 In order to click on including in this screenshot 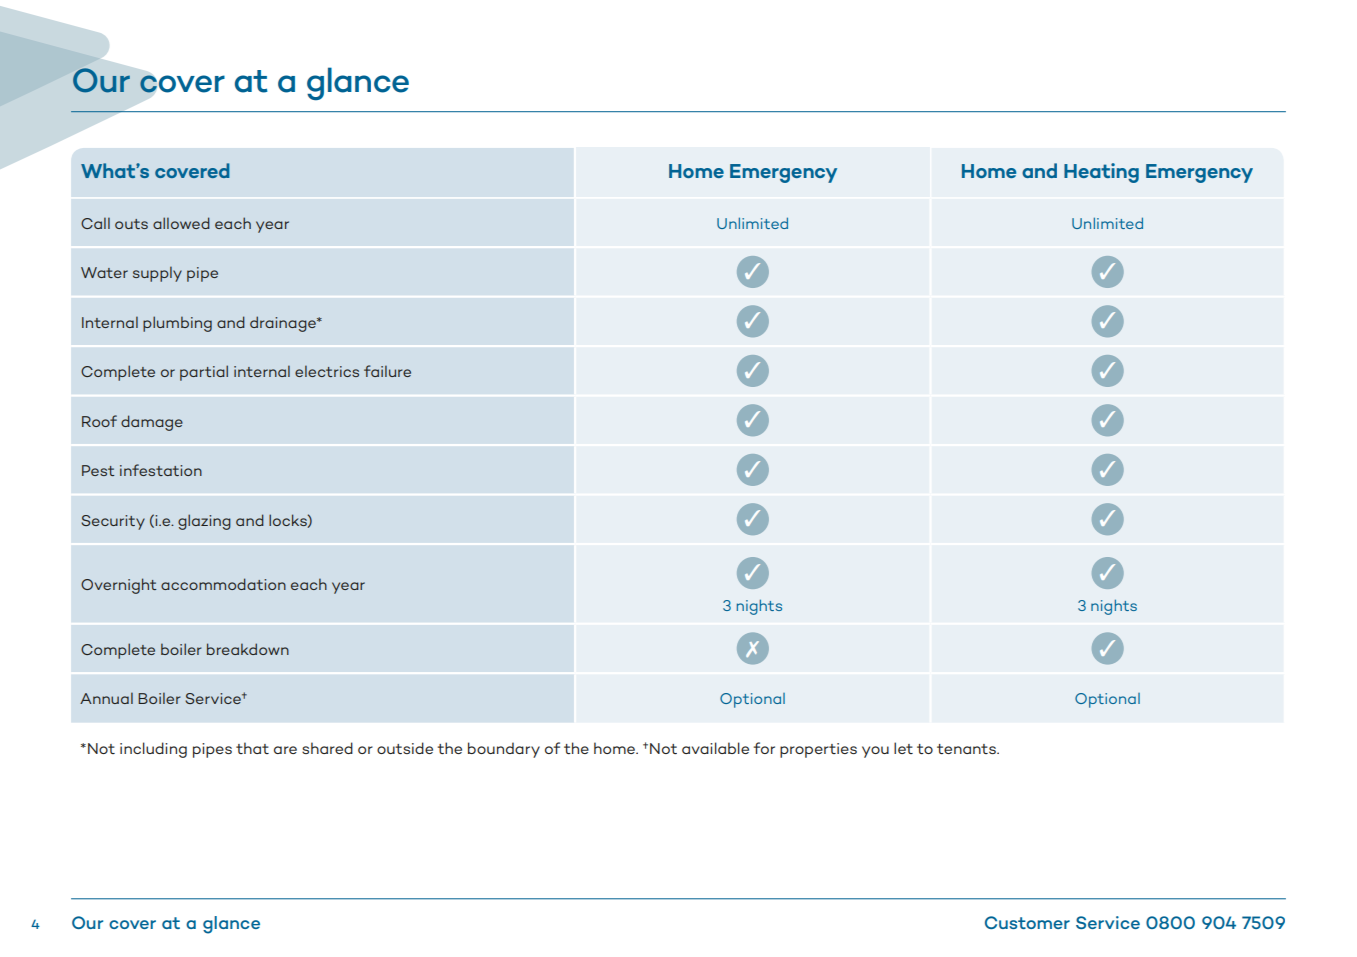, I will do `click(153, 750)`.
